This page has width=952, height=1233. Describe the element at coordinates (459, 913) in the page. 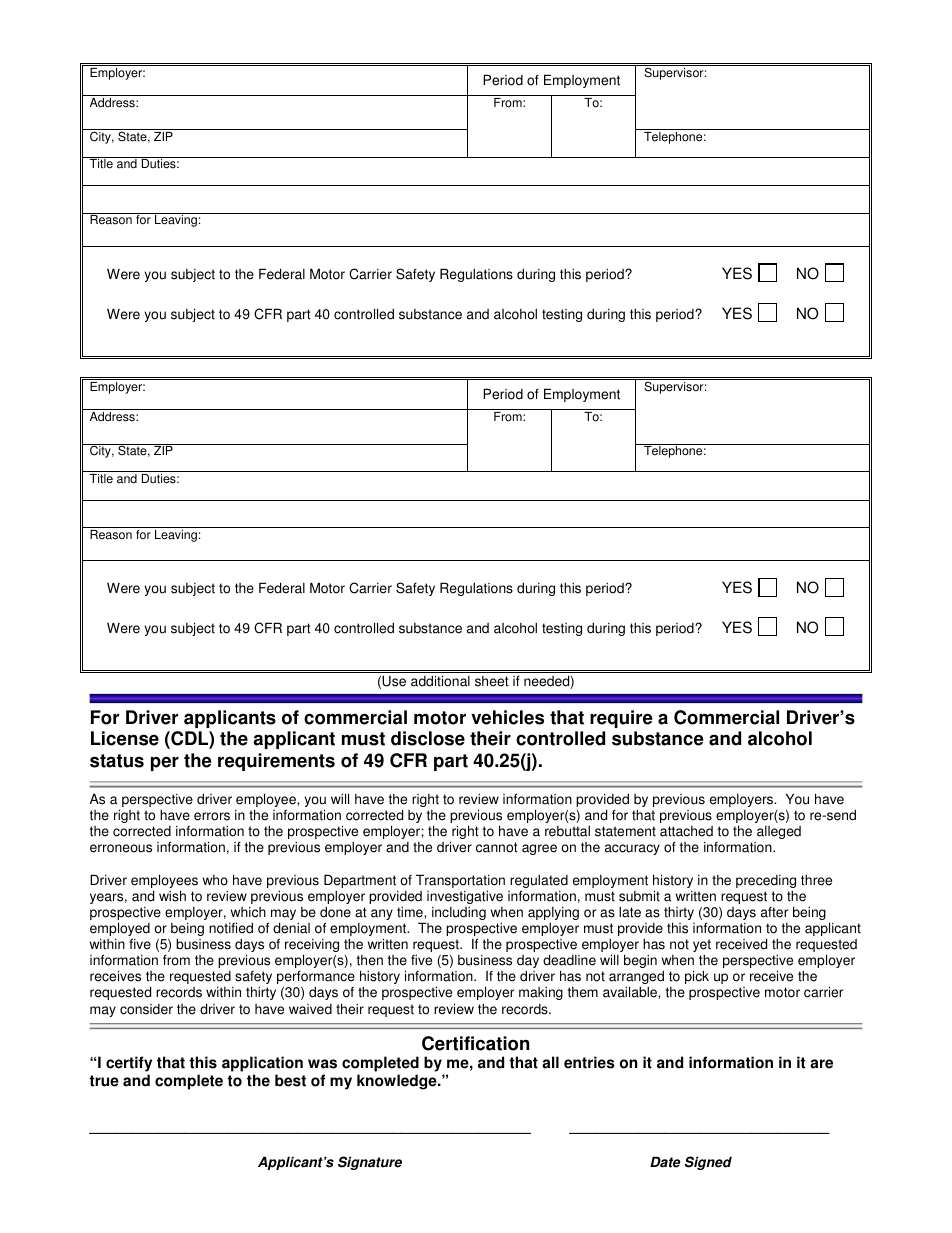

I see `including` at that location.
